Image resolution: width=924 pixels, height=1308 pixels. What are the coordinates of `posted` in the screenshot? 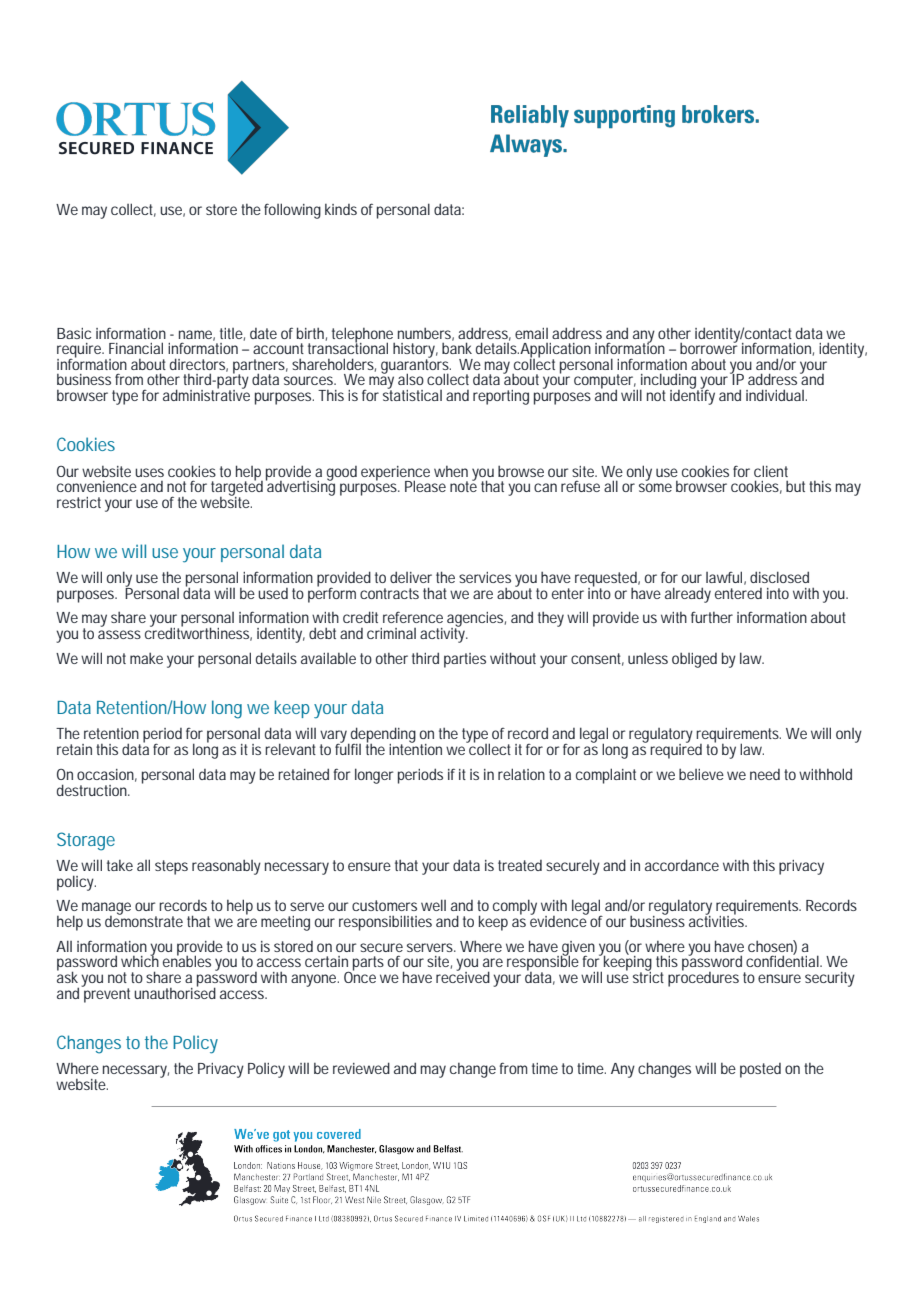 It's located at (760, 1070).
